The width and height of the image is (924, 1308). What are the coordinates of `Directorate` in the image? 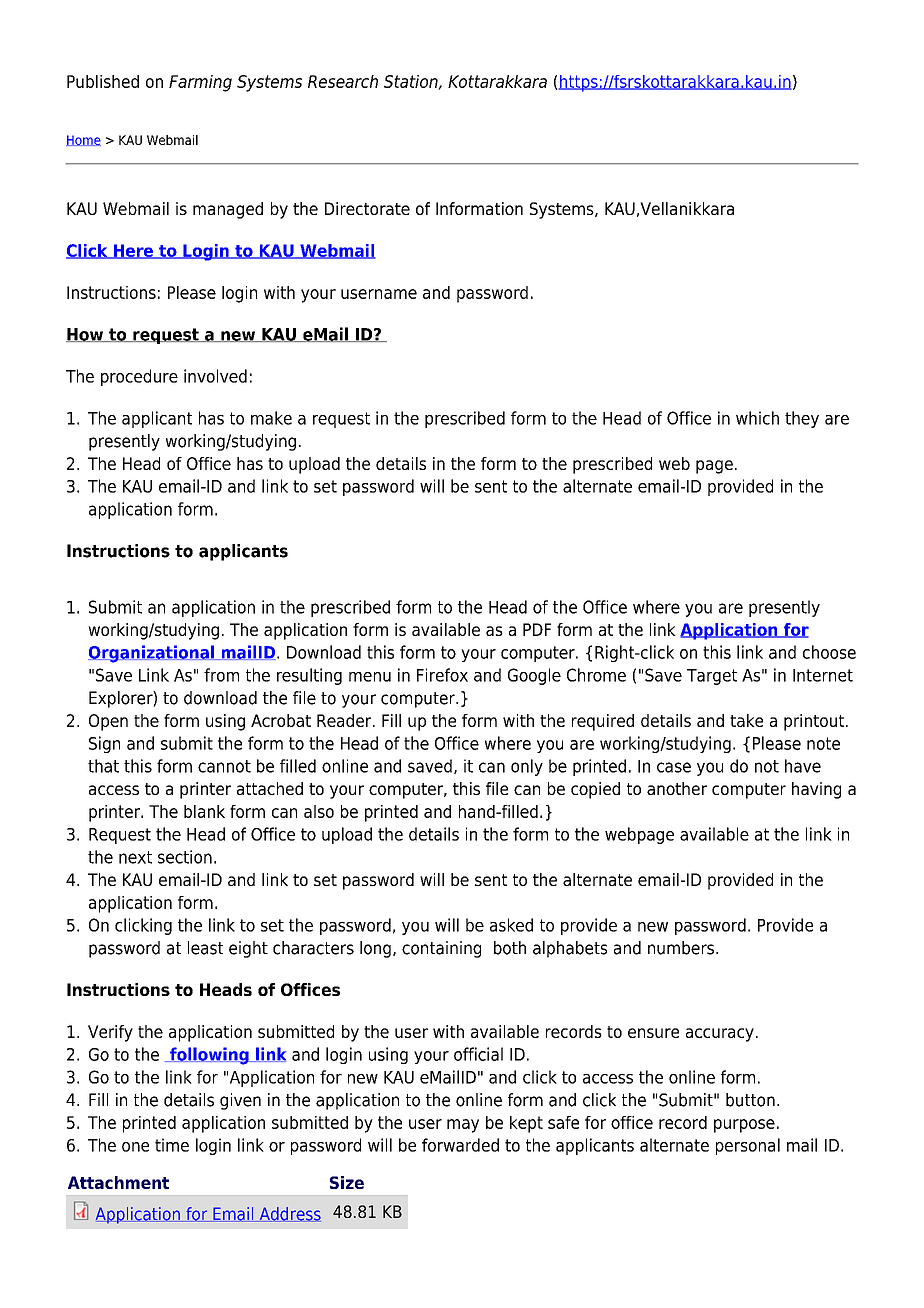 It's located at (367, 208).
